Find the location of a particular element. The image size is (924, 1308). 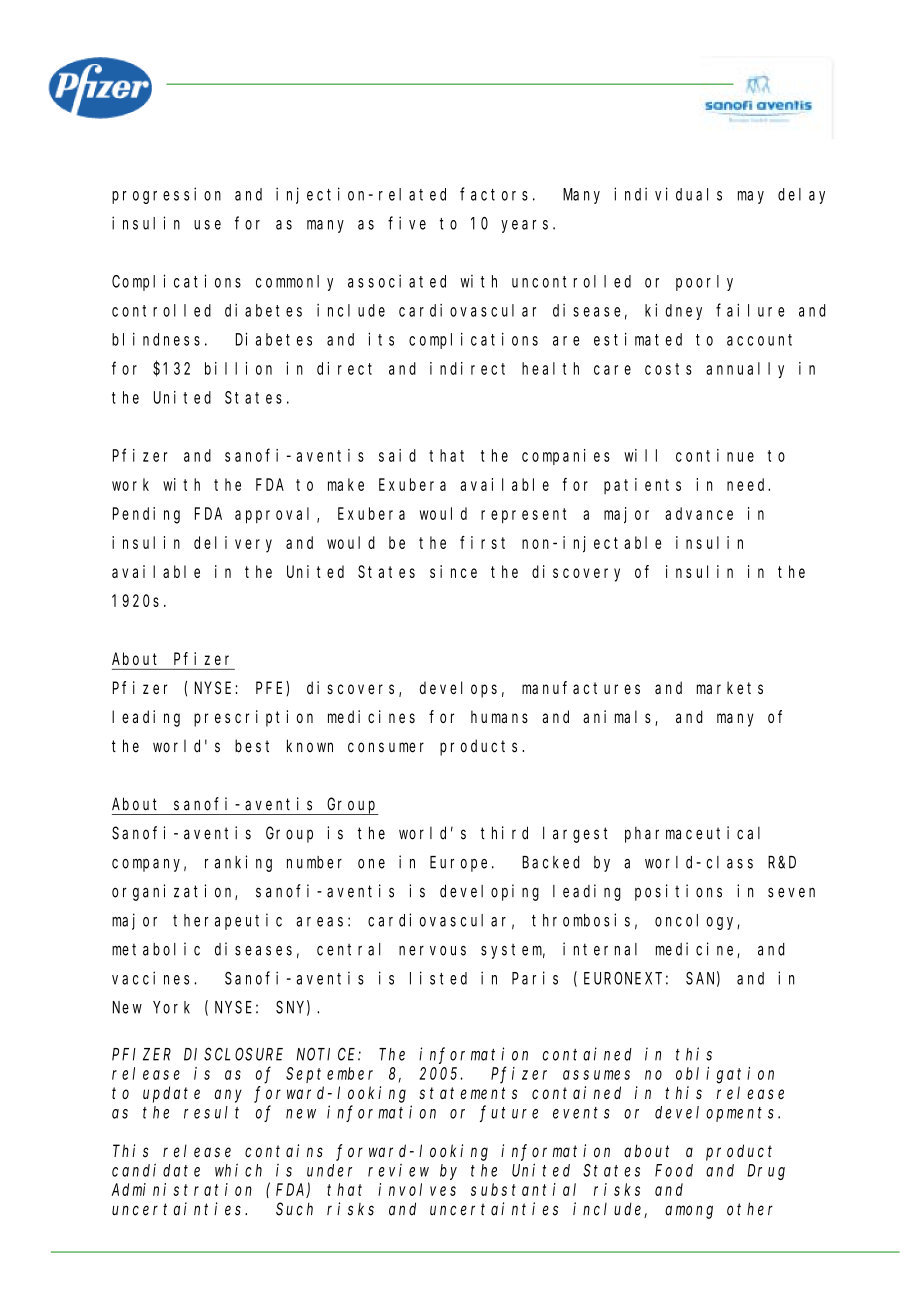

care is located at coordinates (612, 370).
